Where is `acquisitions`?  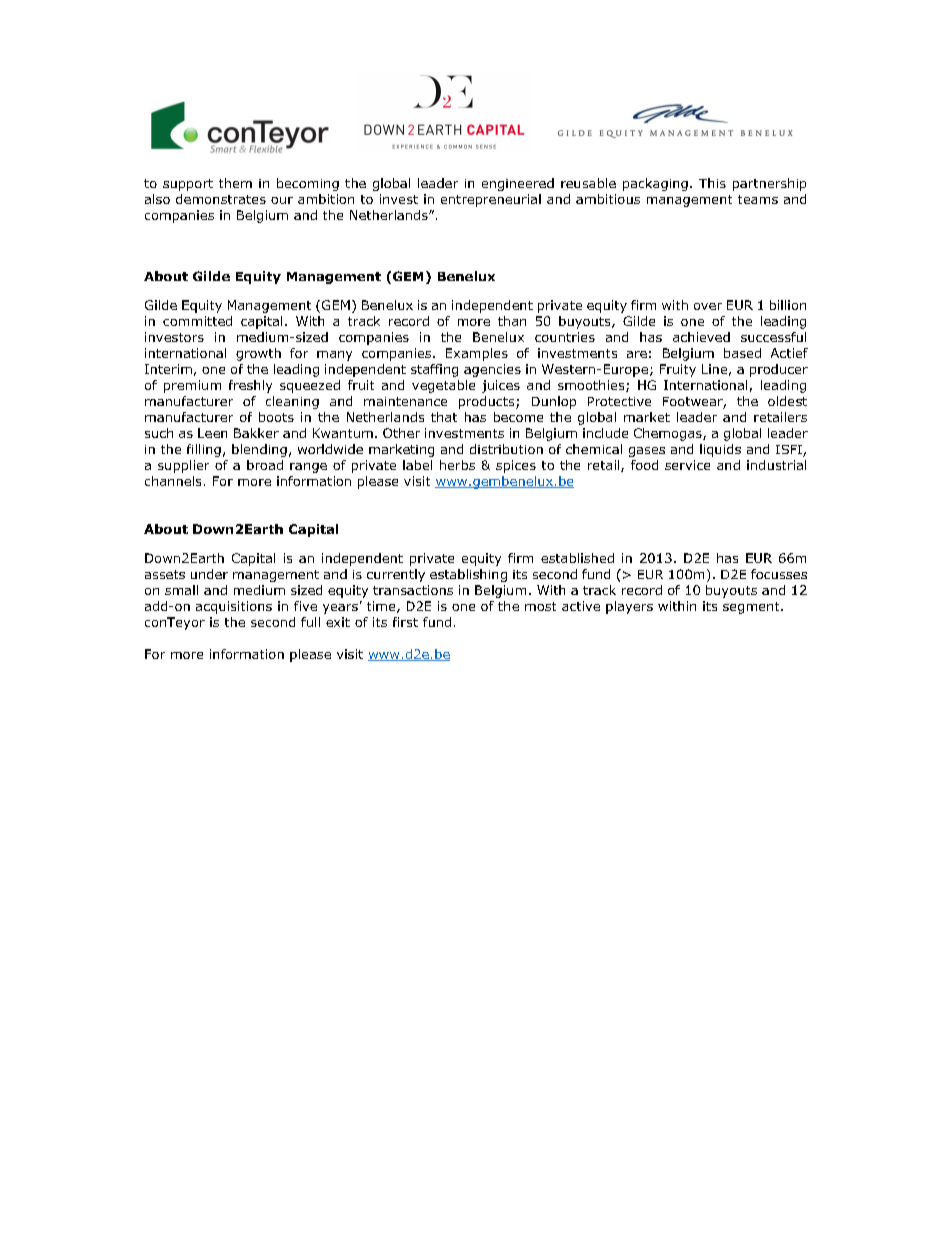
acquisitions is located at coordinates (234, 607).
